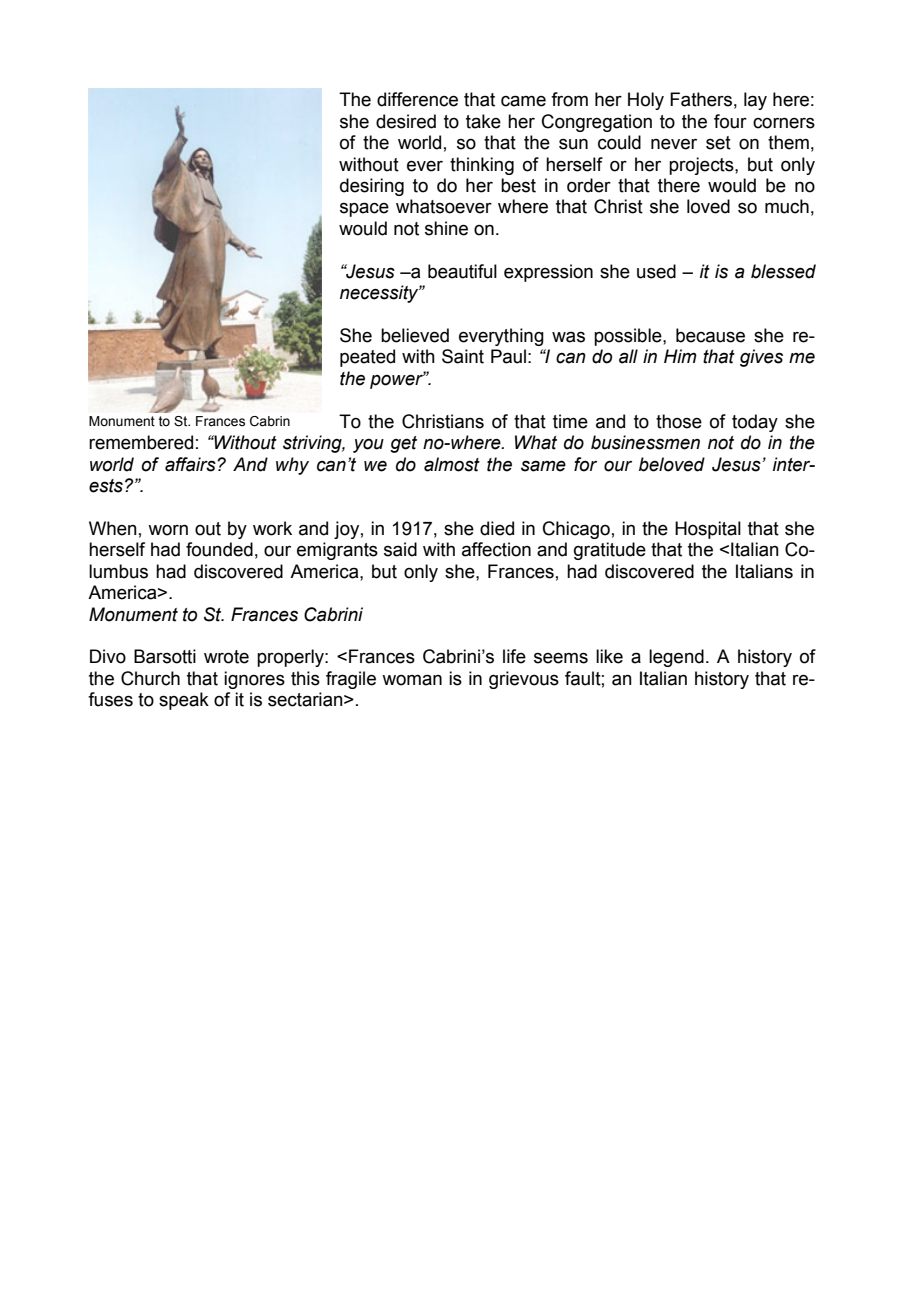 Image resolution: width=924 pixels, height=1308 pixels. Describe the element at coordinates (406, 121) in the image. I see `desired` at that location.
